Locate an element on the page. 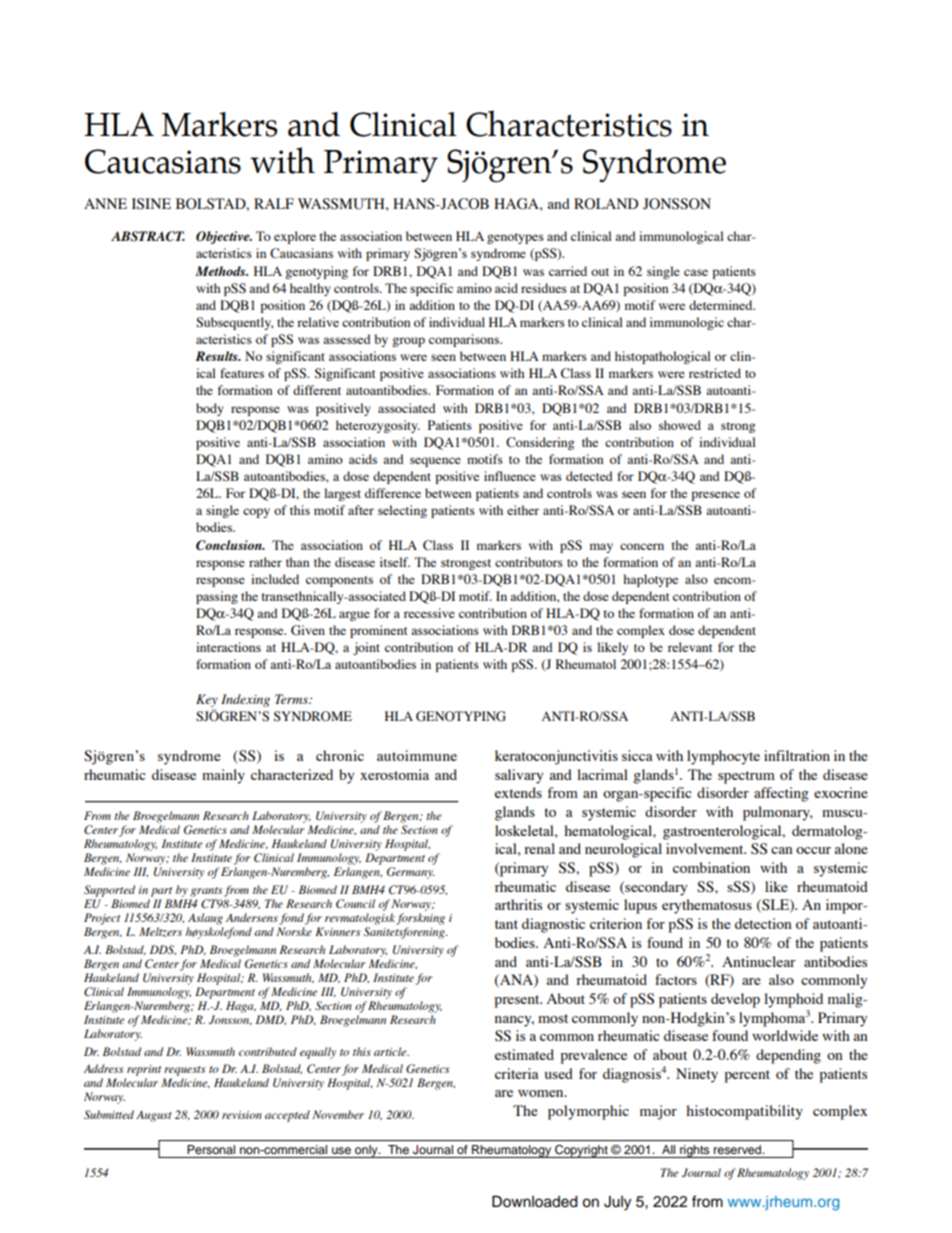 Image resolution: width=952 pixels, height=1233 pixels. rights is located at coordinates (695, 1151).
